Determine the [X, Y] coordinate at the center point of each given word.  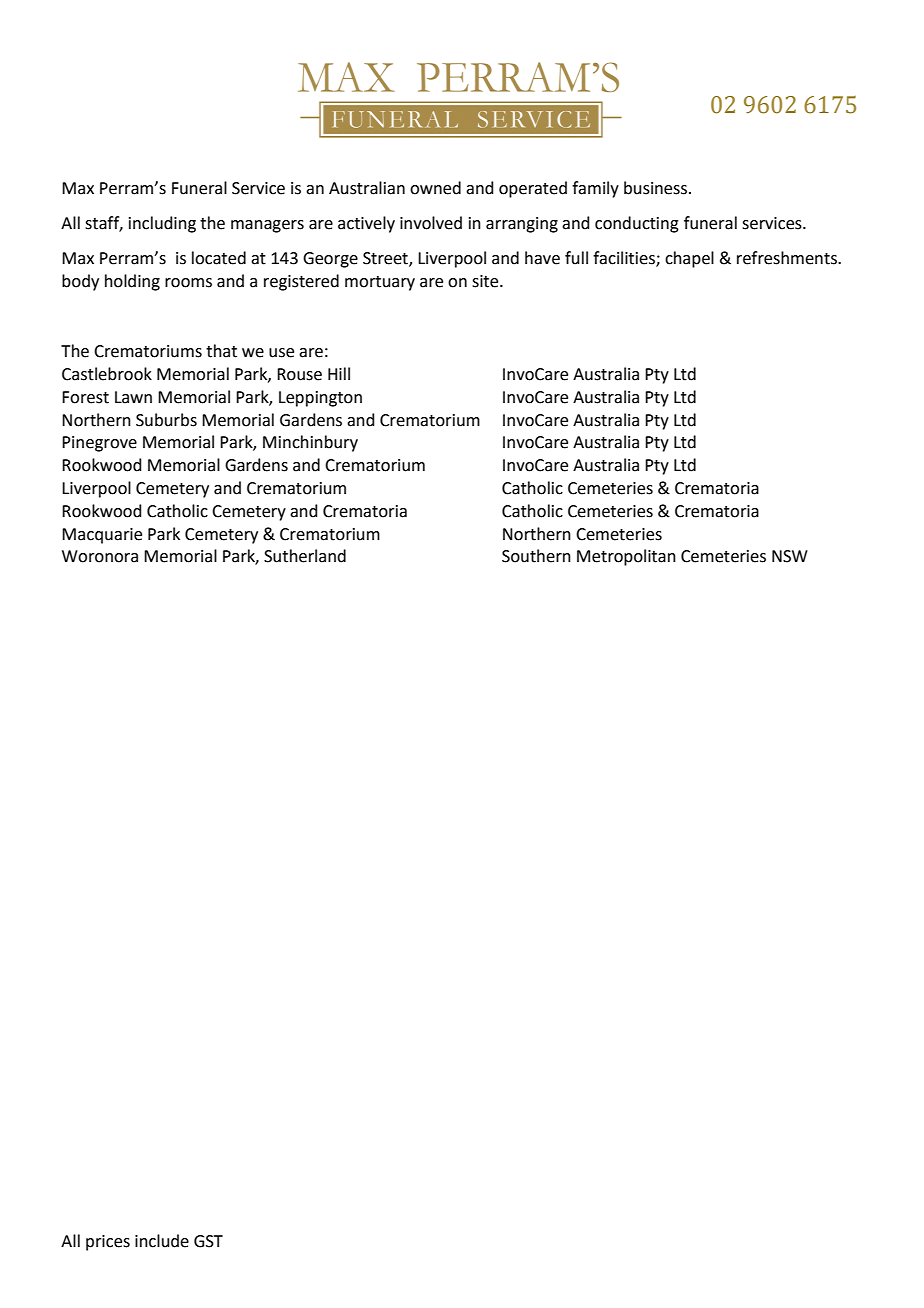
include [162, 1241]
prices [108, 1243]
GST [208, 1241]
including [162, 224]
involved [431, 223]
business [657, 188]
